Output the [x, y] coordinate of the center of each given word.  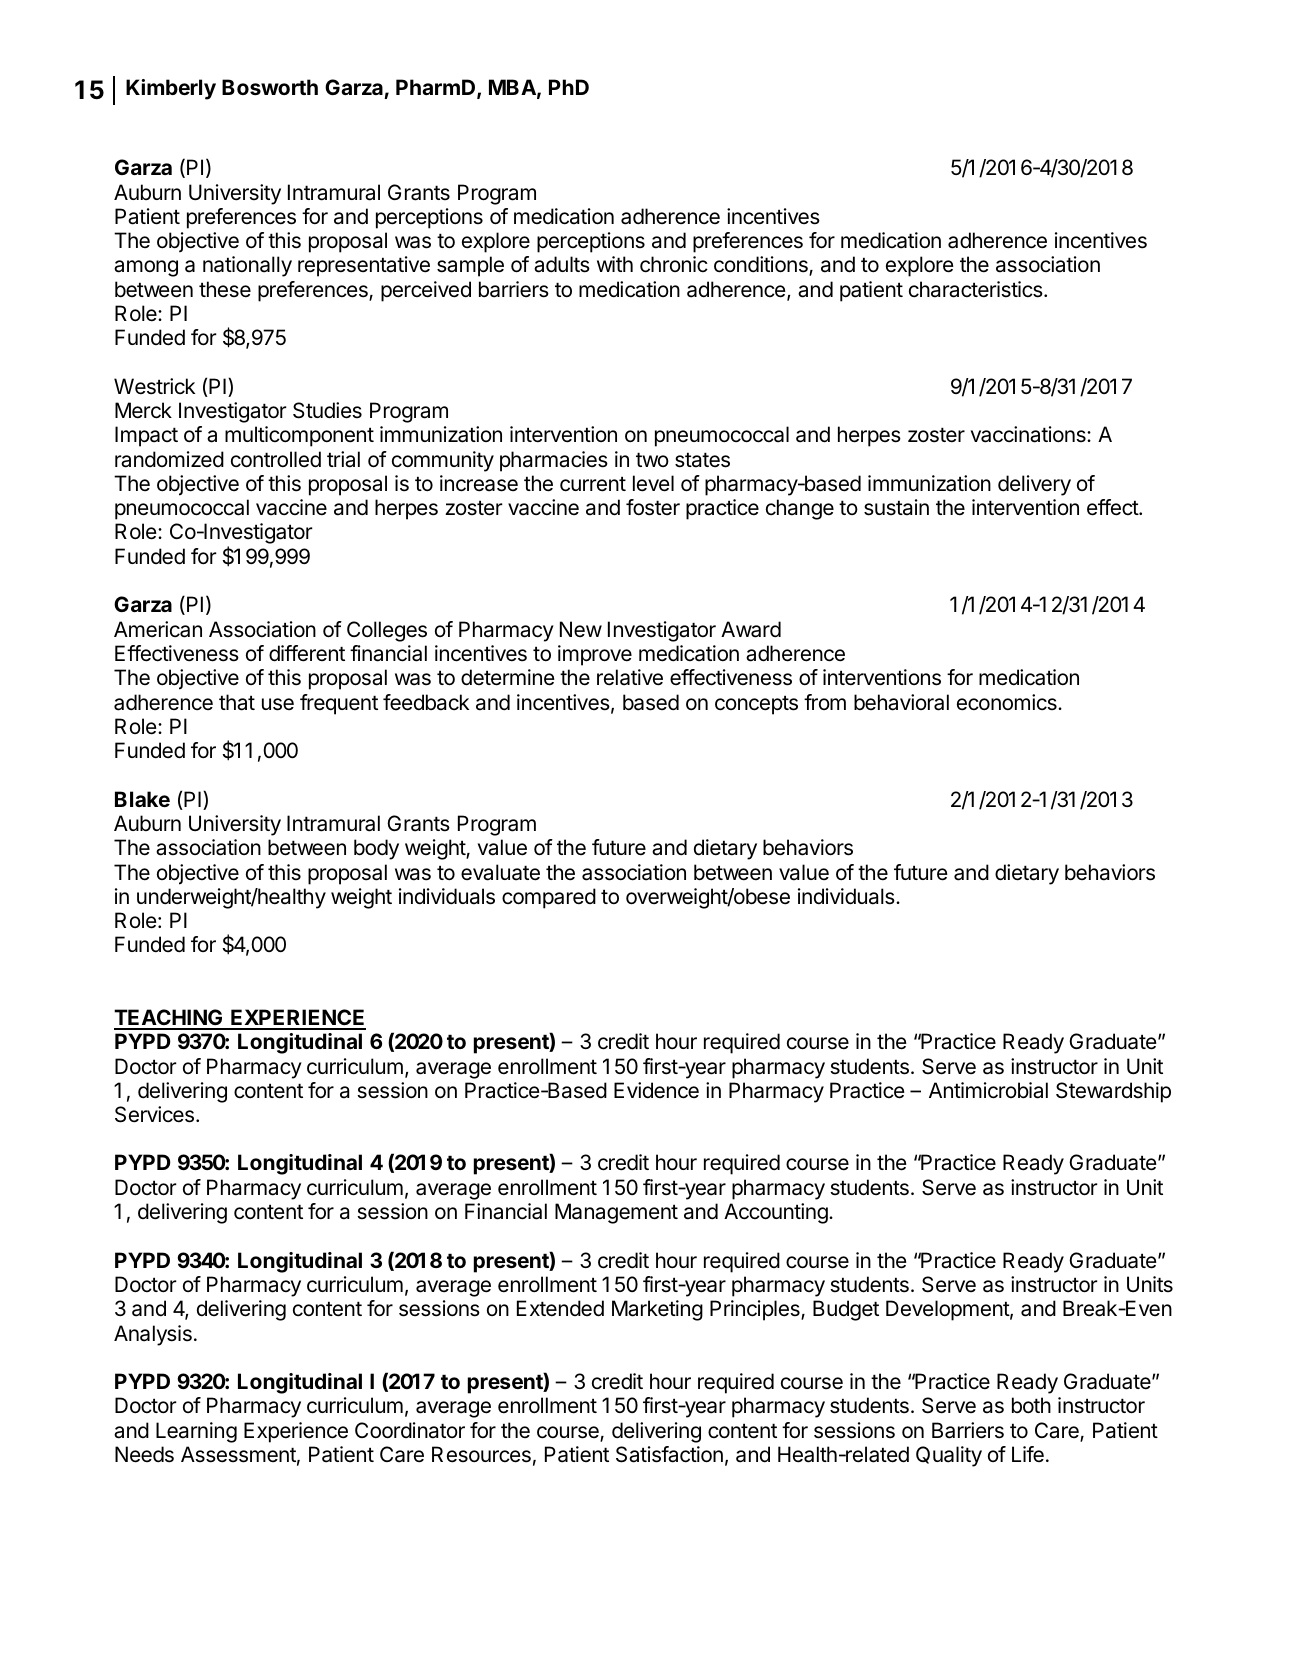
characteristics [977, 289]
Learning [196, 1432]
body [376, 849]
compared [549, 898]
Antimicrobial [988, 1090]
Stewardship [1113, 1092]
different [307, 653]
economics [1008, 702]
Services [154, 1114]
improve [595, 655]
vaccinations [1029, 434]
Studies [327, 410]
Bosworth [270, 87]
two [652, 459]
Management [616, 1213]
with [615, 264]
